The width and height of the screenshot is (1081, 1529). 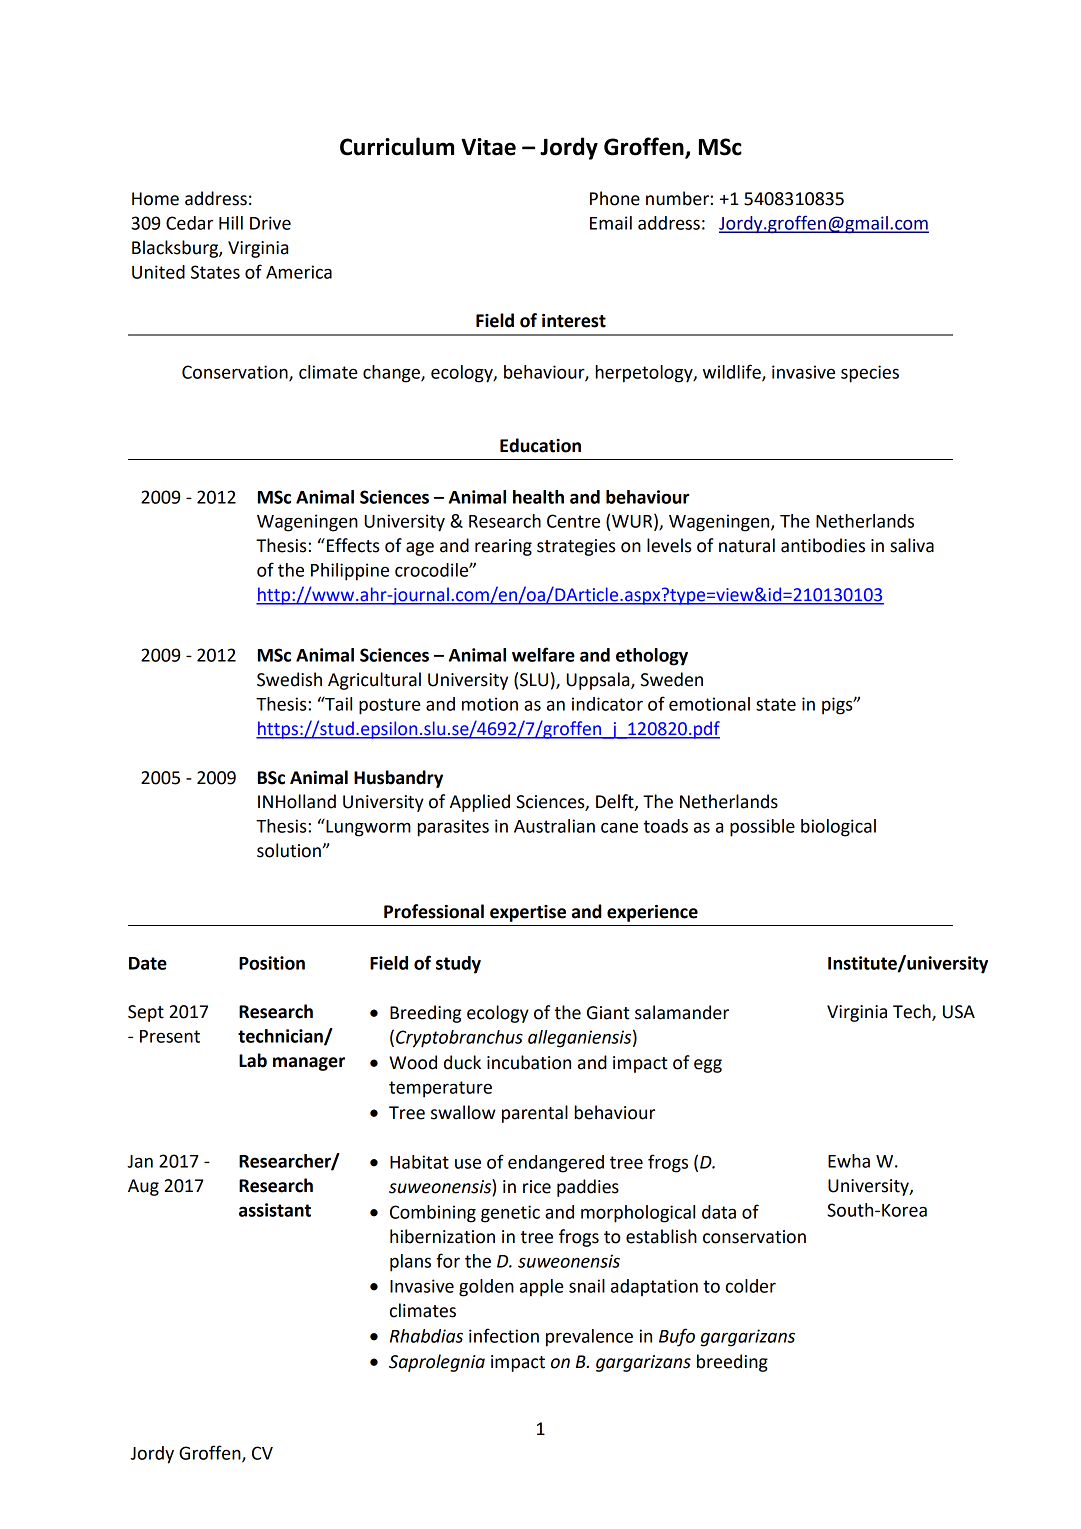 What do you see at coordinates (231, 223) in the screenshot?
I see `Hill` at bounding box center [231, 223].
